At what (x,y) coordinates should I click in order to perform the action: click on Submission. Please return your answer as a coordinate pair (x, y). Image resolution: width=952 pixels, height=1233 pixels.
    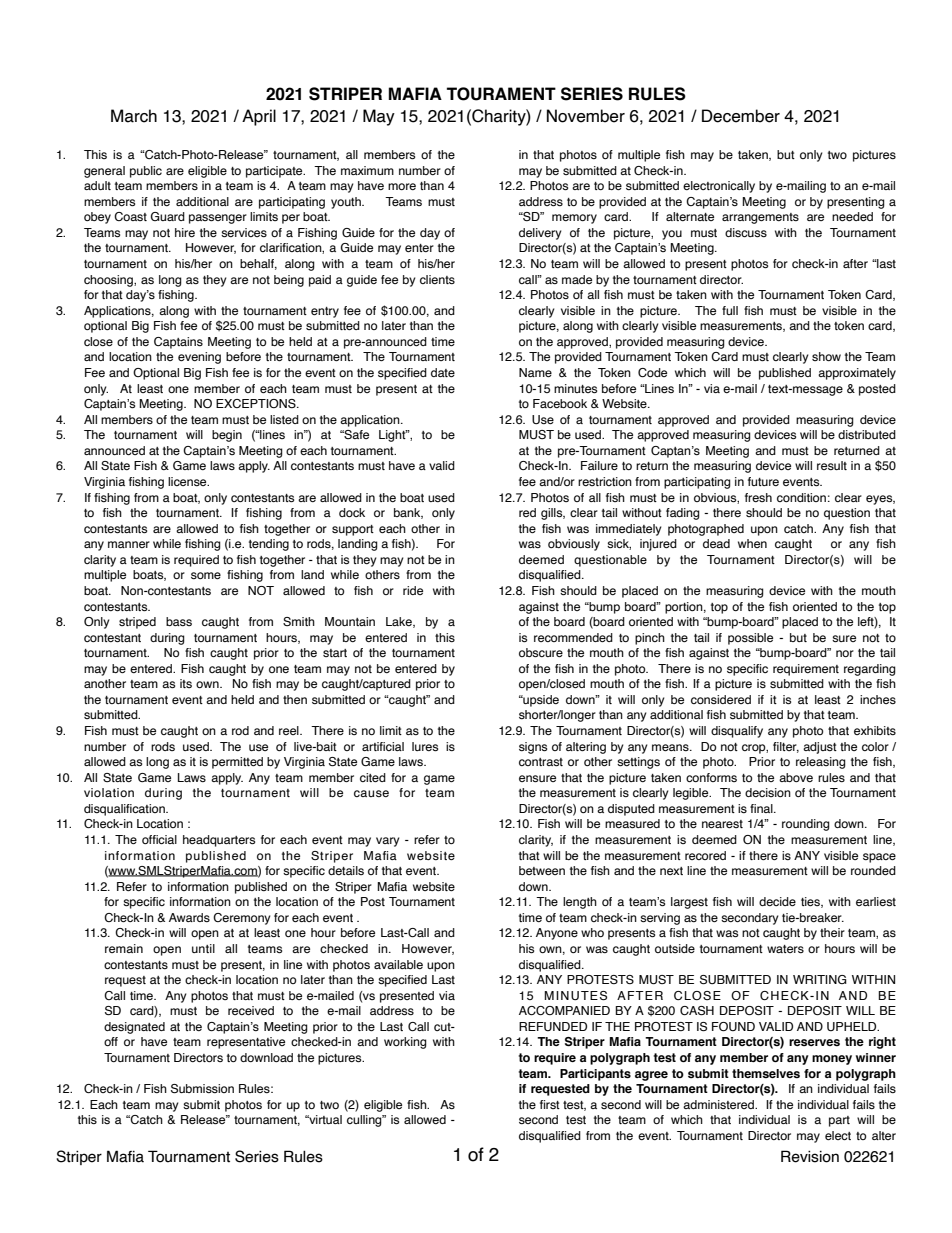
    Looking at the image, I should click on (202, 1088).
